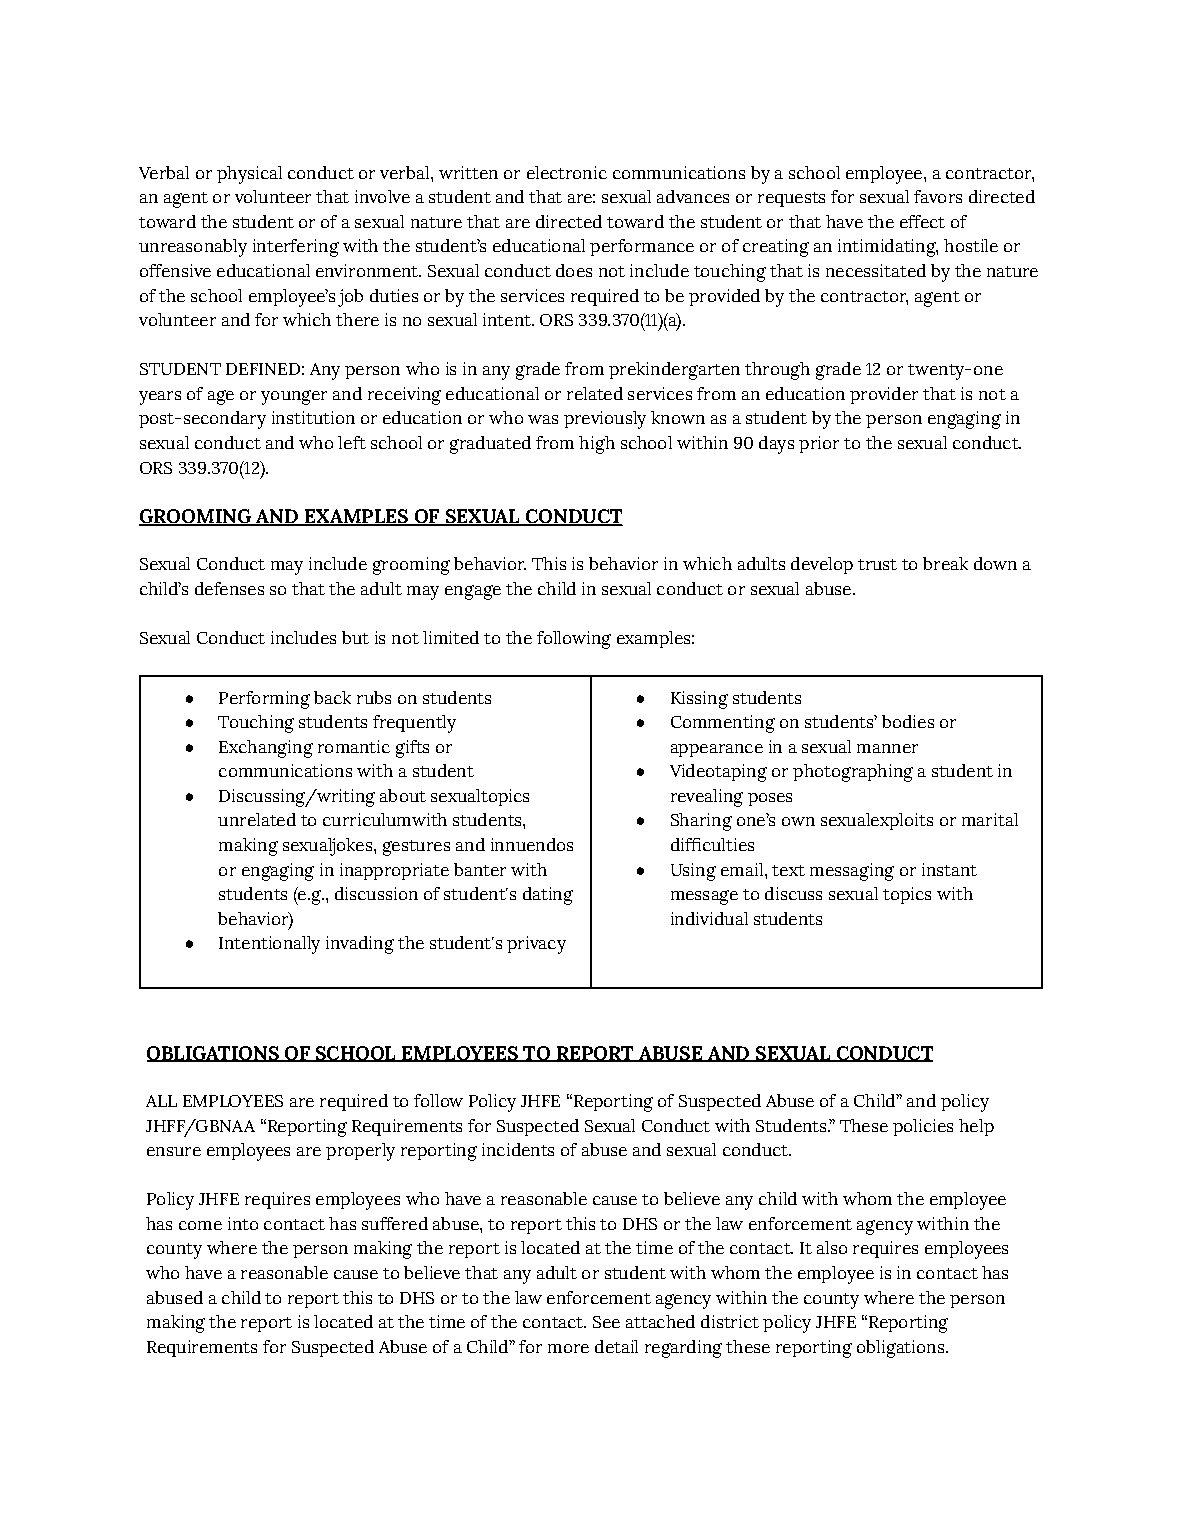 This document has height=1527, width=1180. What do you see at coordinates (532, 844) in the document?
I see `innuendos` at bounding box center [532, 844].
